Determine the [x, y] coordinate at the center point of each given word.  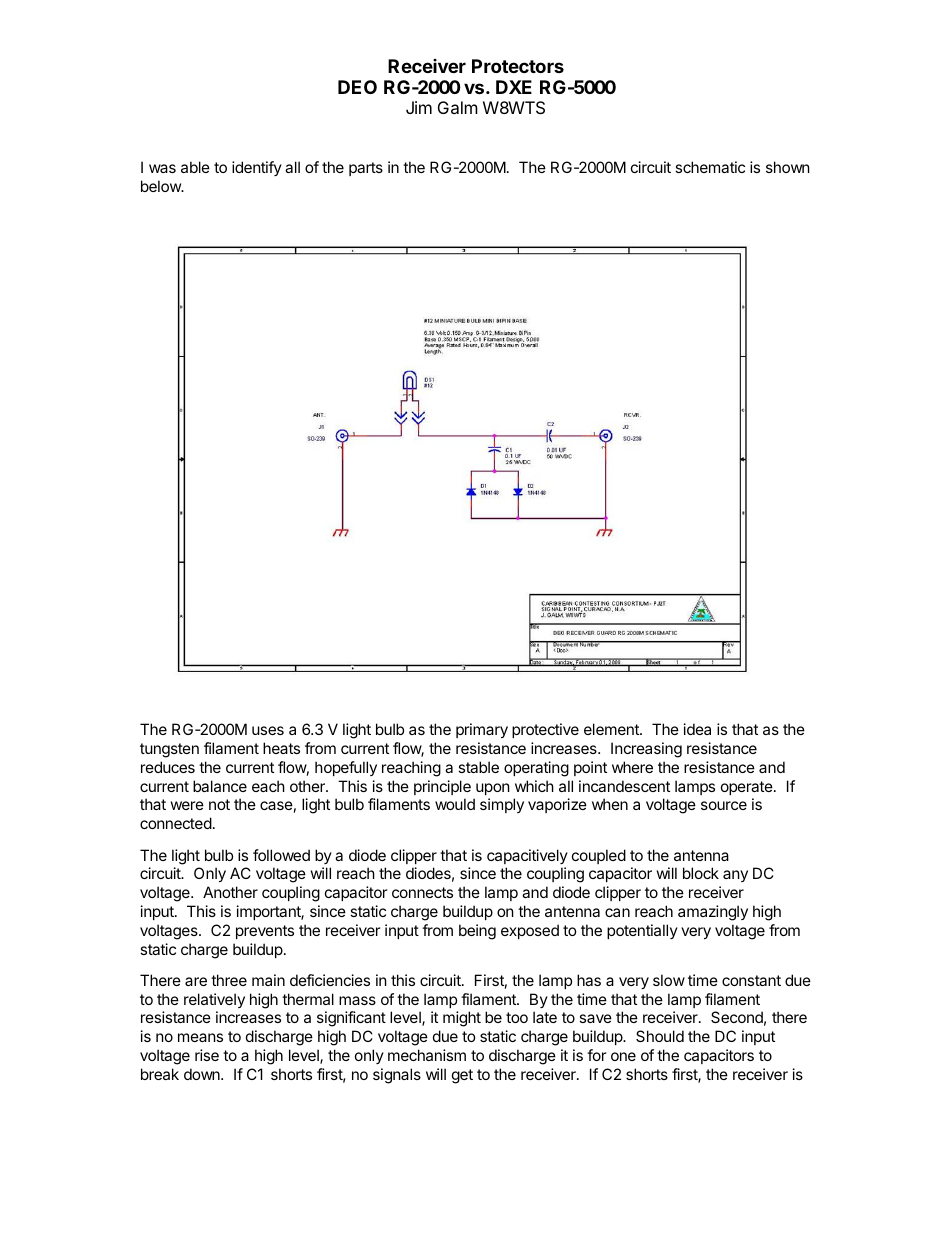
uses [268, 730]
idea [697, 729]
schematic [710, 167]
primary [482, 730]
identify [257, 168]
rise [207, 1055]
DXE [514, 87]
